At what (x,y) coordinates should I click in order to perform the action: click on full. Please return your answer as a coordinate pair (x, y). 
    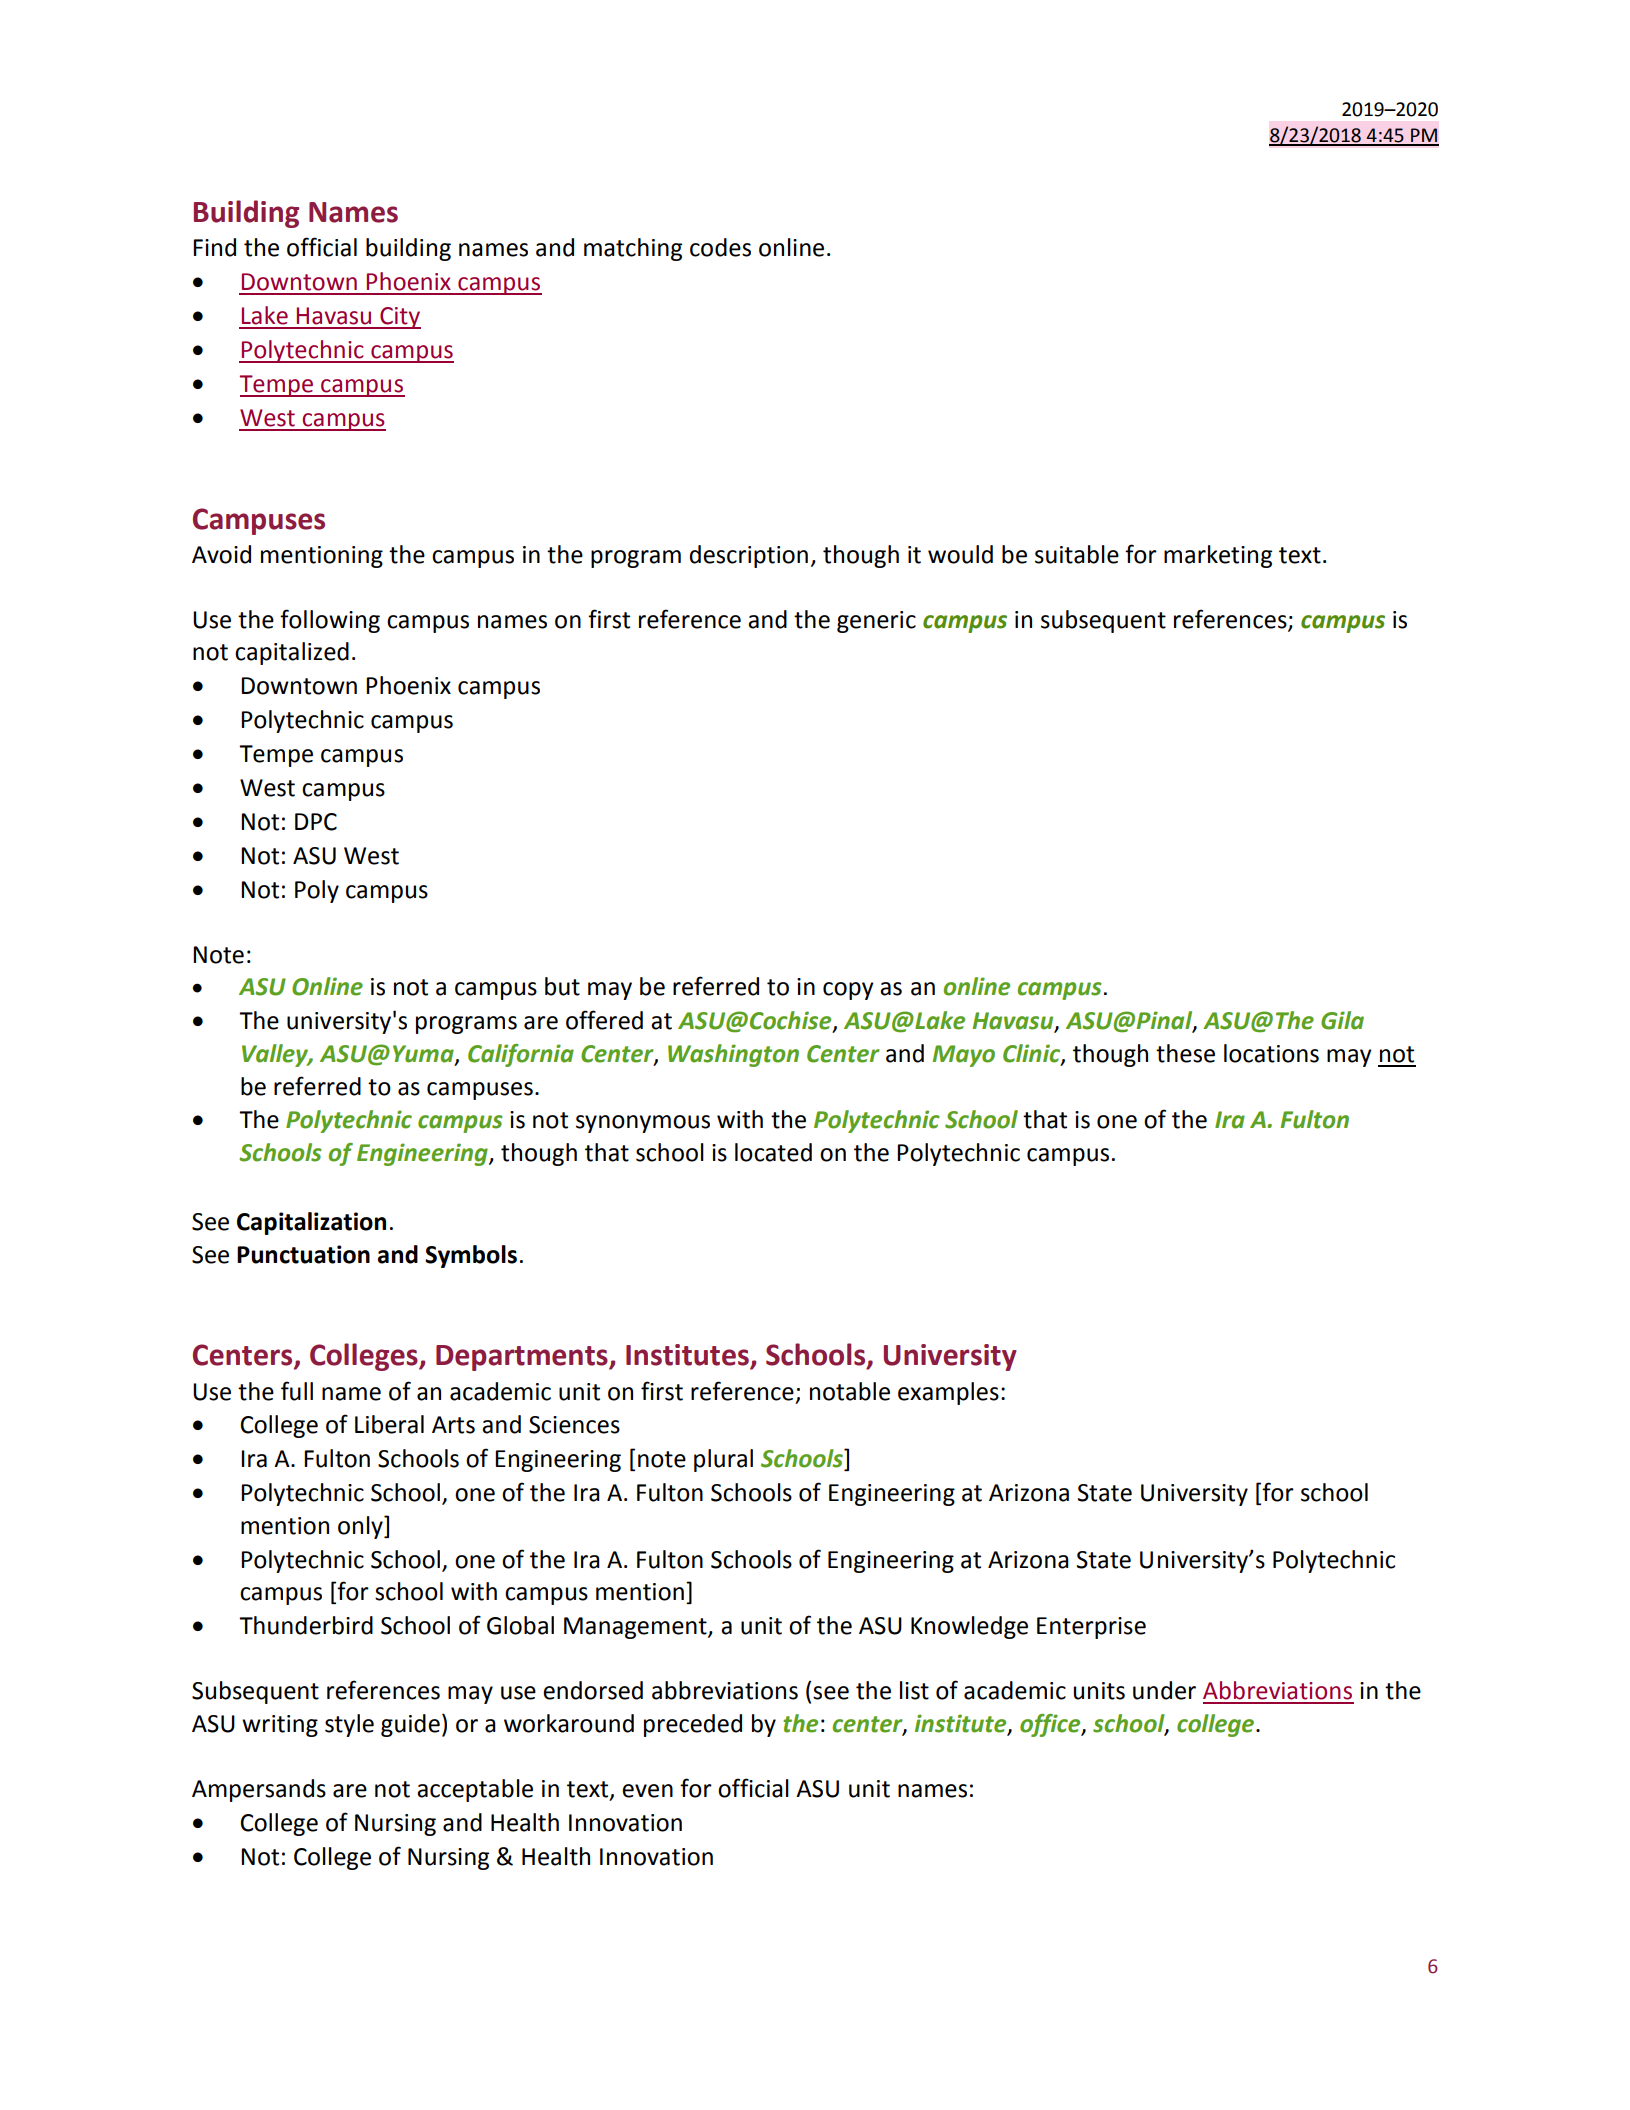
    Looking at the image, I should click on (297, 1391).
